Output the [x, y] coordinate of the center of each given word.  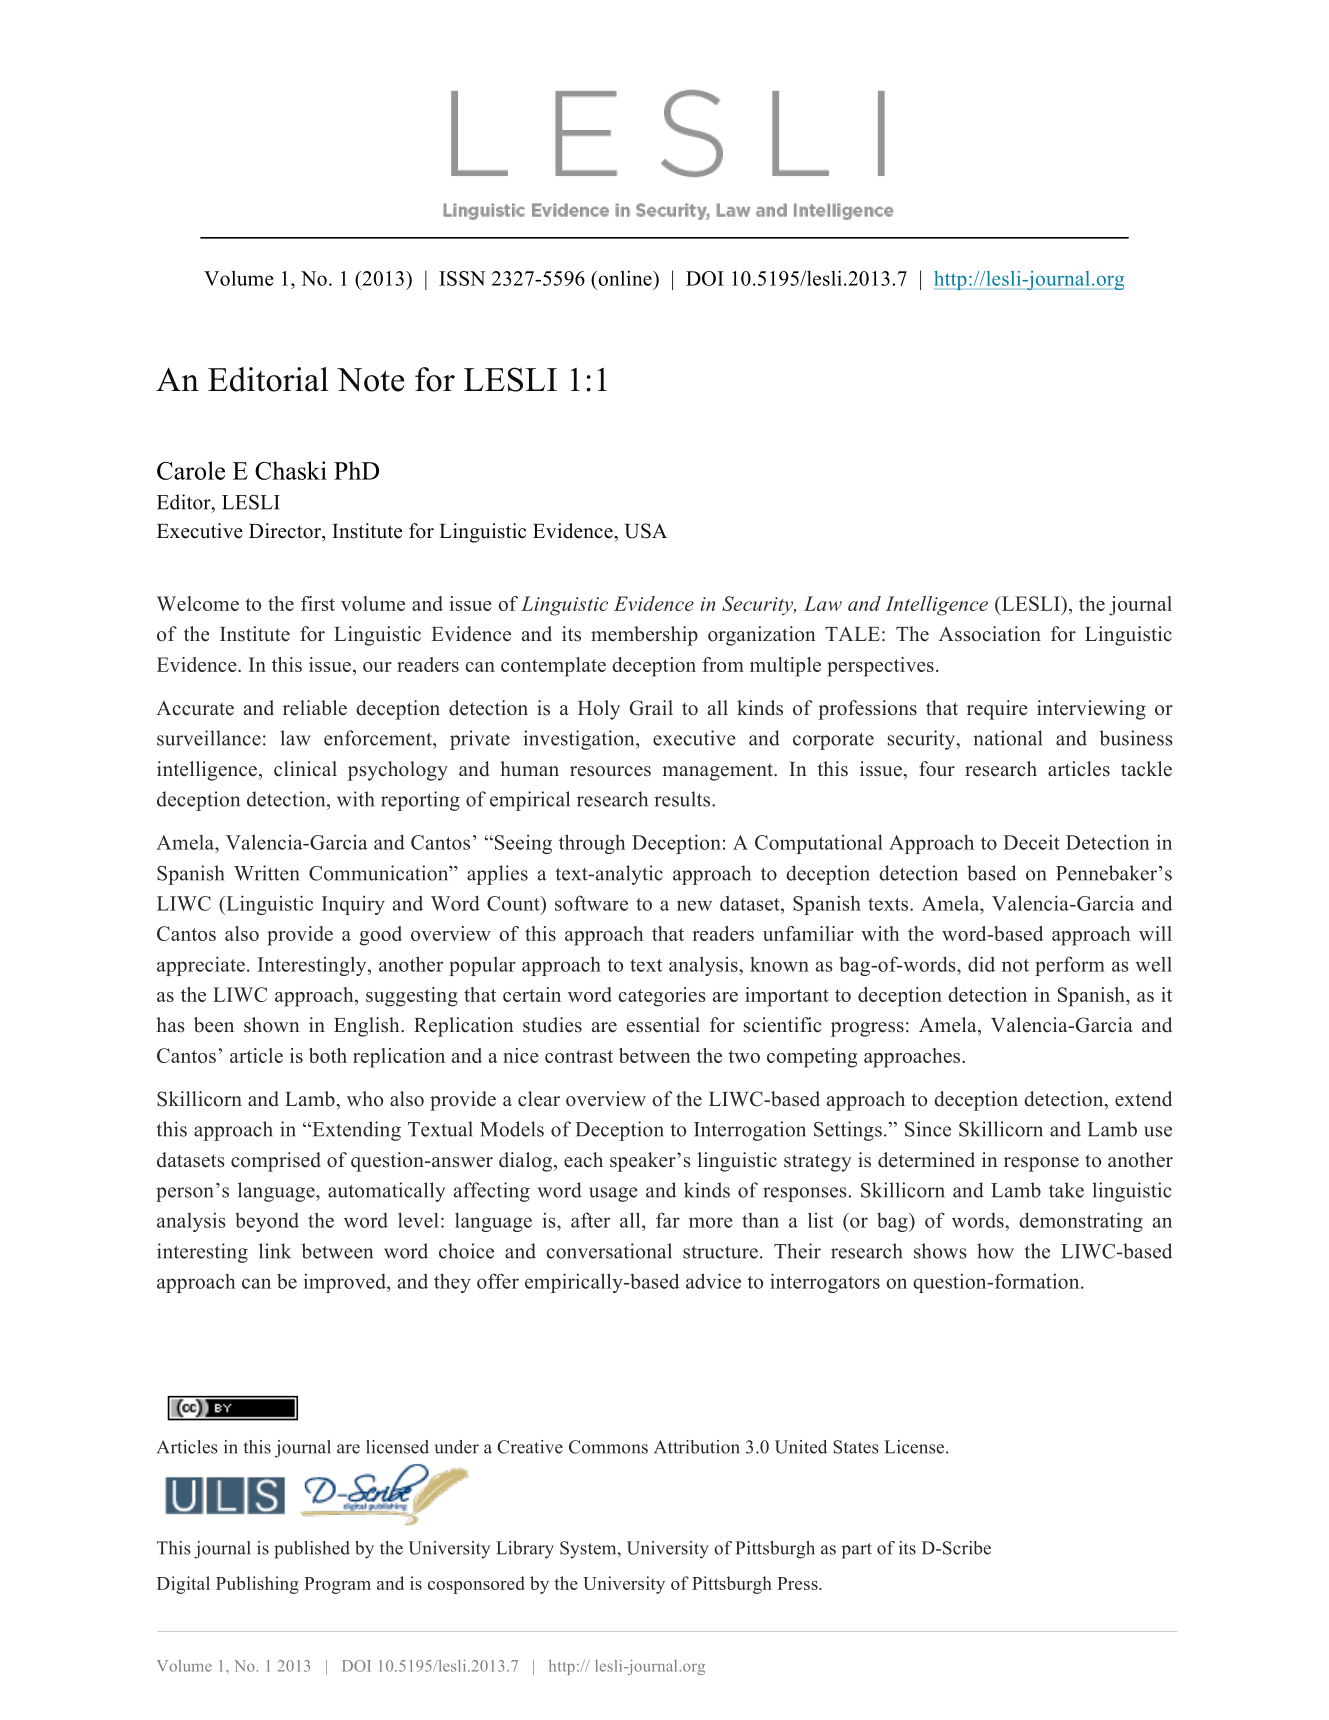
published [312, 1550]
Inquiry [353, 905]
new [694, 905]
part [857, 1551]
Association [990, 634]
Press [798, 1583]
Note [371, 380]
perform [1070, 966]
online [625, 278]
